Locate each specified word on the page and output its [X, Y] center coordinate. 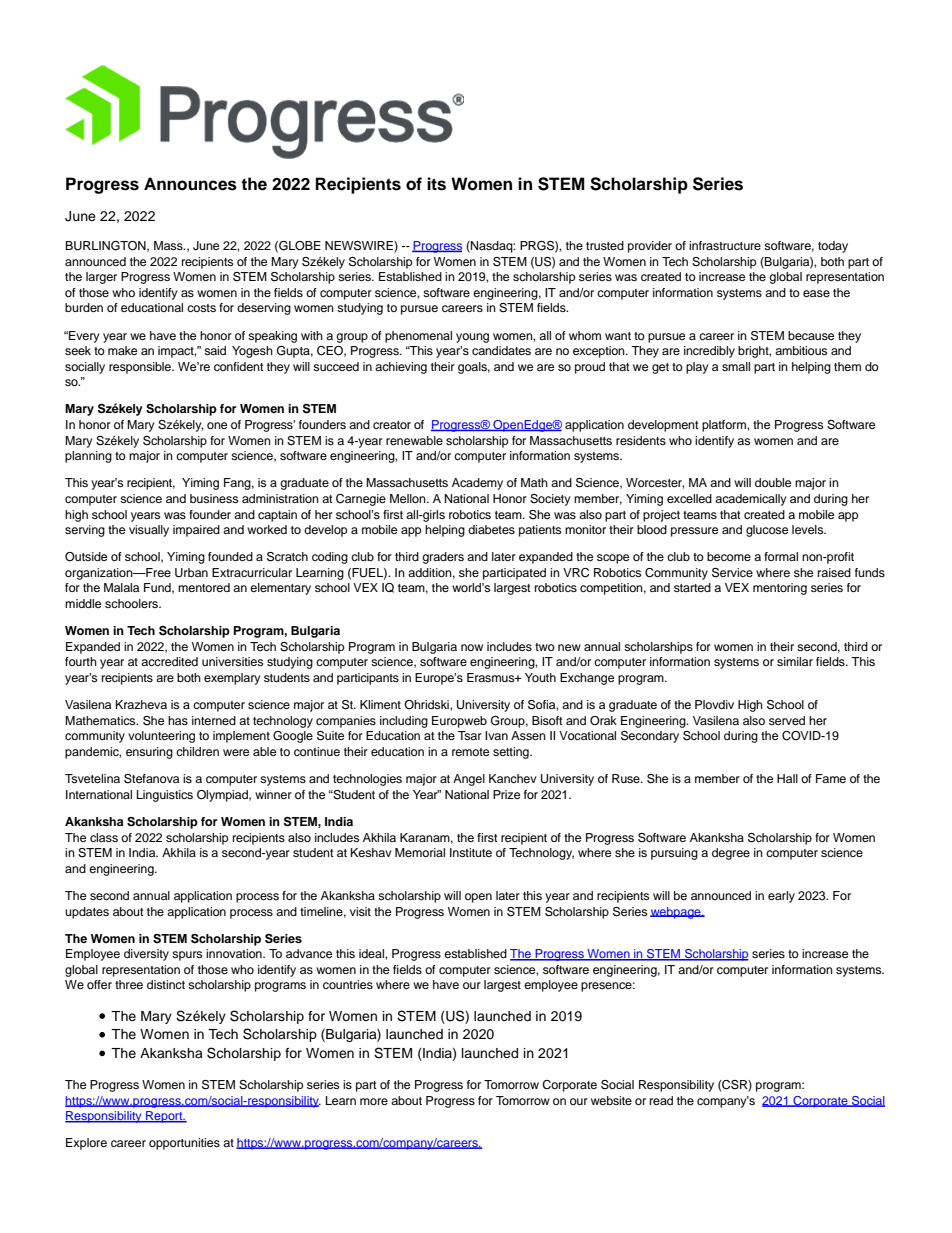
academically [751, 500]
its [436, 184]
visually [149, 531]
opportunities [184, 1144]
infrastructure [725, 245]
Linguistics [165, 796]
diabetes [491, 529]
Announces [190, 184]
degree [731, 854]
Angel [469, 780]
